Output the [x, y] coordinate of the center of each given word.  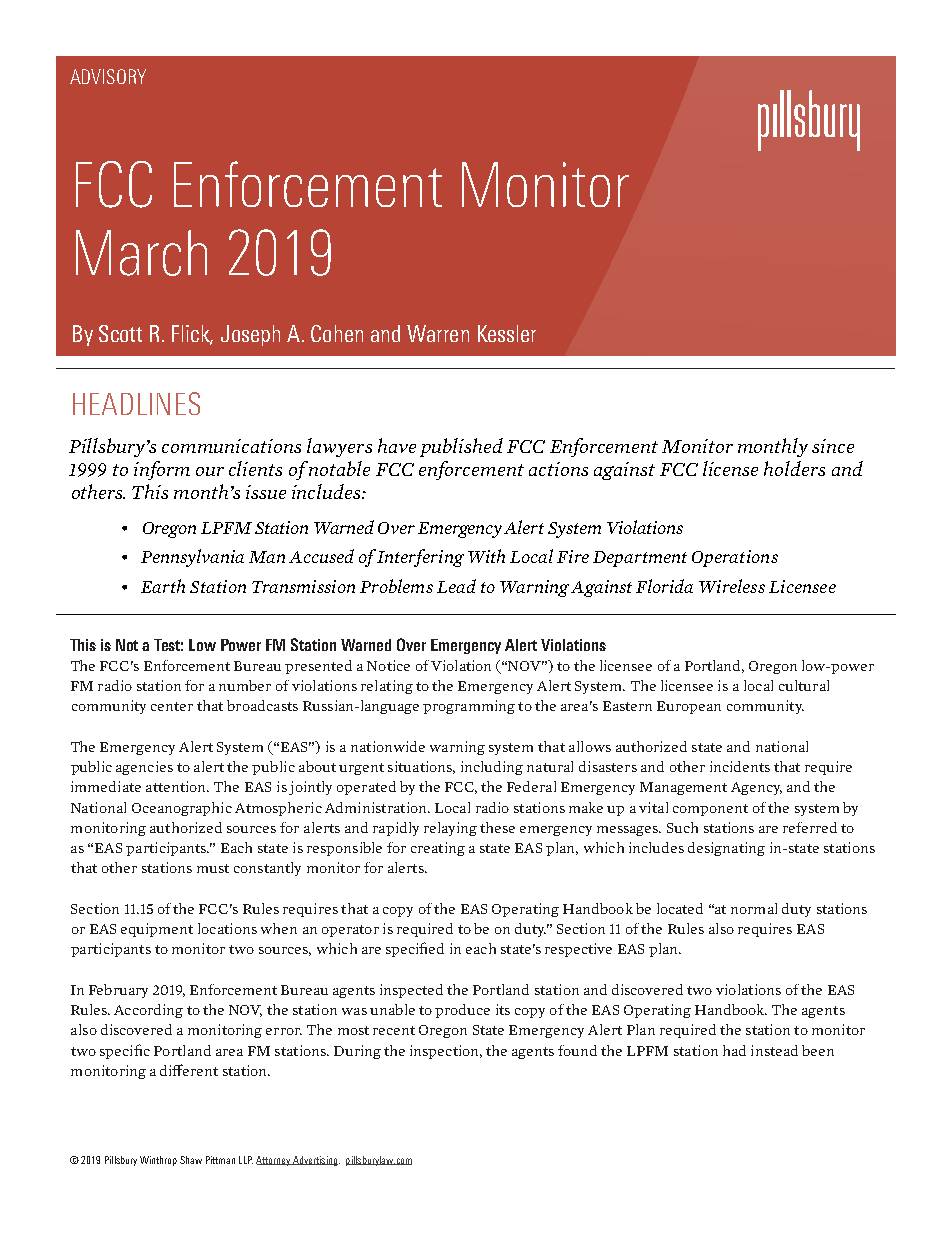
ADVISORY [108, 76]
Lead [456, 586]
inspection [446, 1052]
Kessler [507, 333]
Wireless [732, 586]
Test [168, 645]
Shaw [191, 1160]
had [734, 1050]
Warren [438, 333]
